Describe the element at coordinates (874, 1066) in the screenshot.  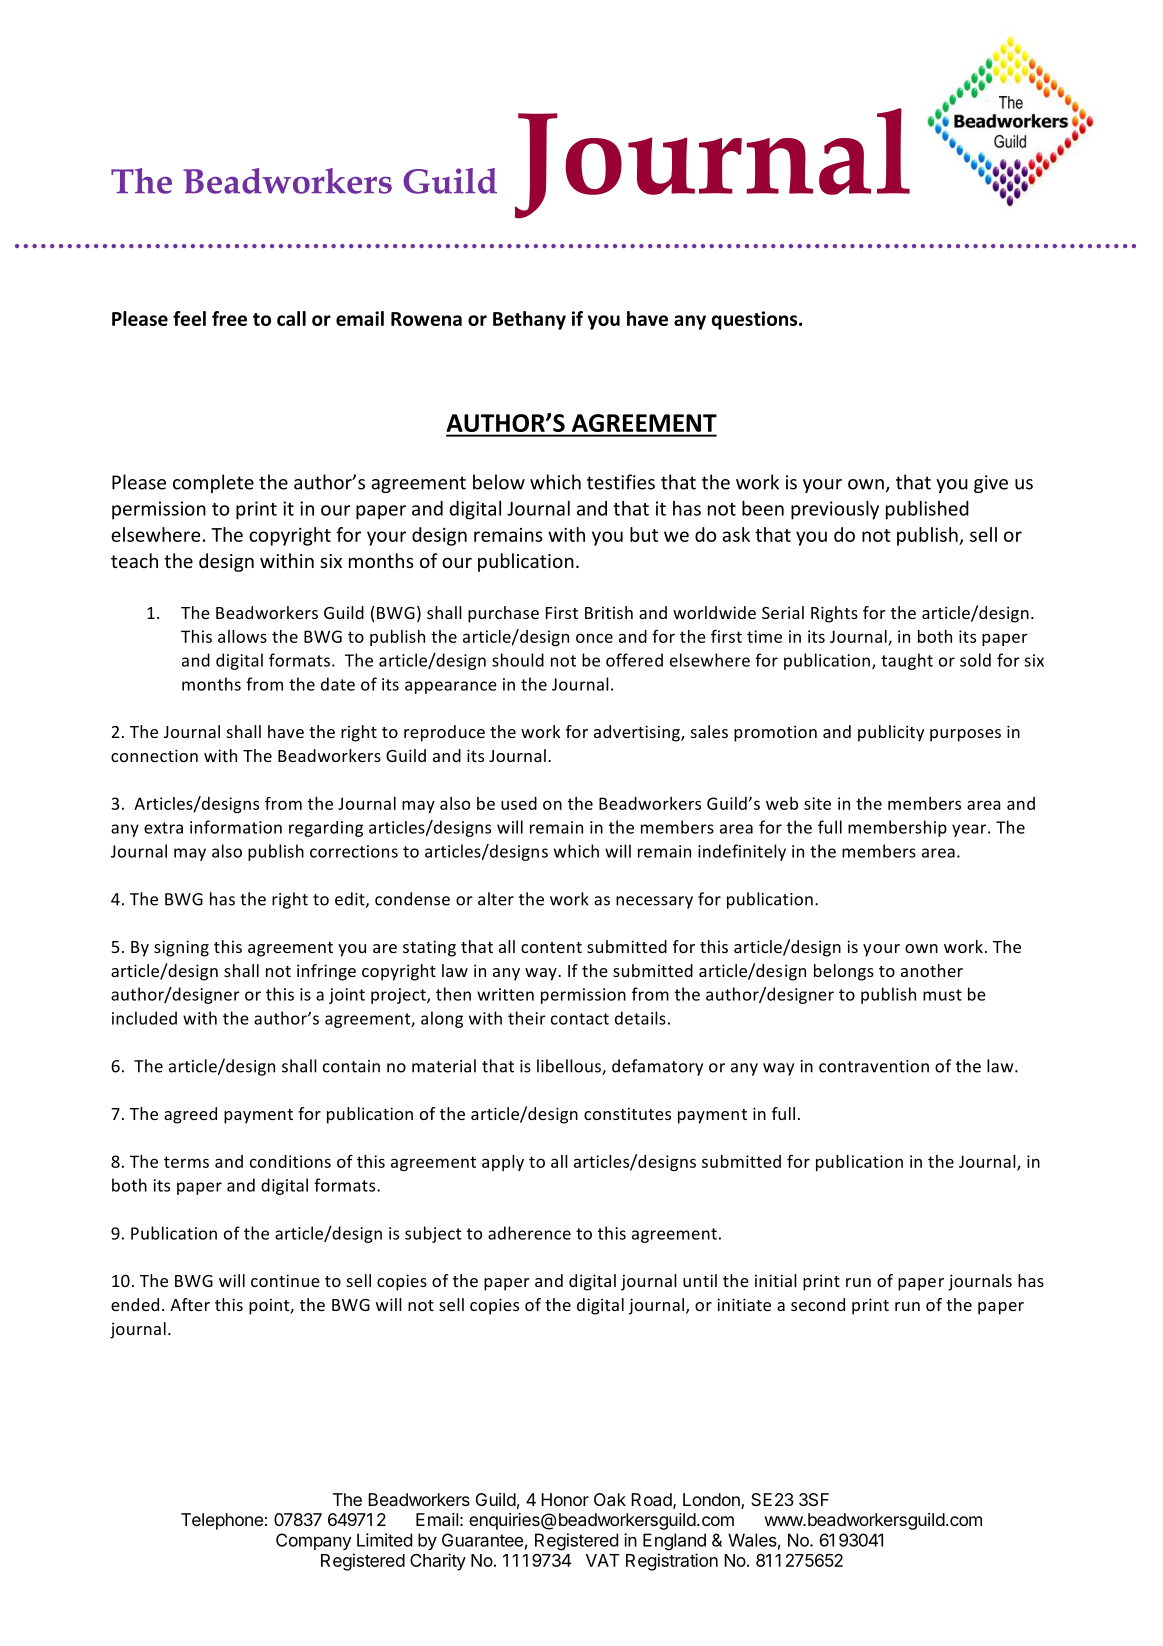
I see `contravention` at that location.
